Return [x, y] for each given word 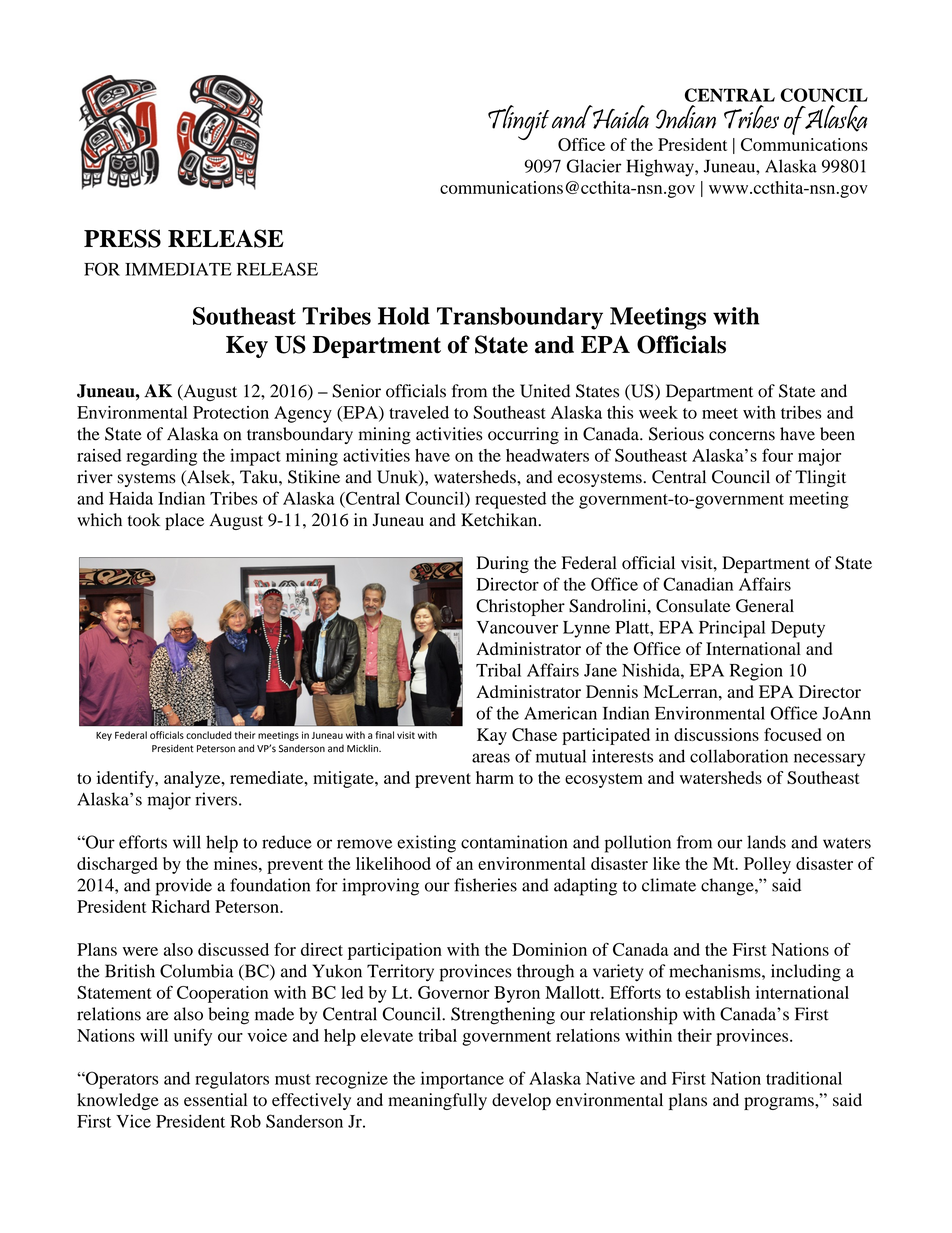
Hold [404, 316]
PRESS [122, 238]
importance [462, 1080]
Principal [732, 629]
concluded [209, 735]
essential [215, 1100]
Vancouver [517, 627]
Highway [661, 168]
